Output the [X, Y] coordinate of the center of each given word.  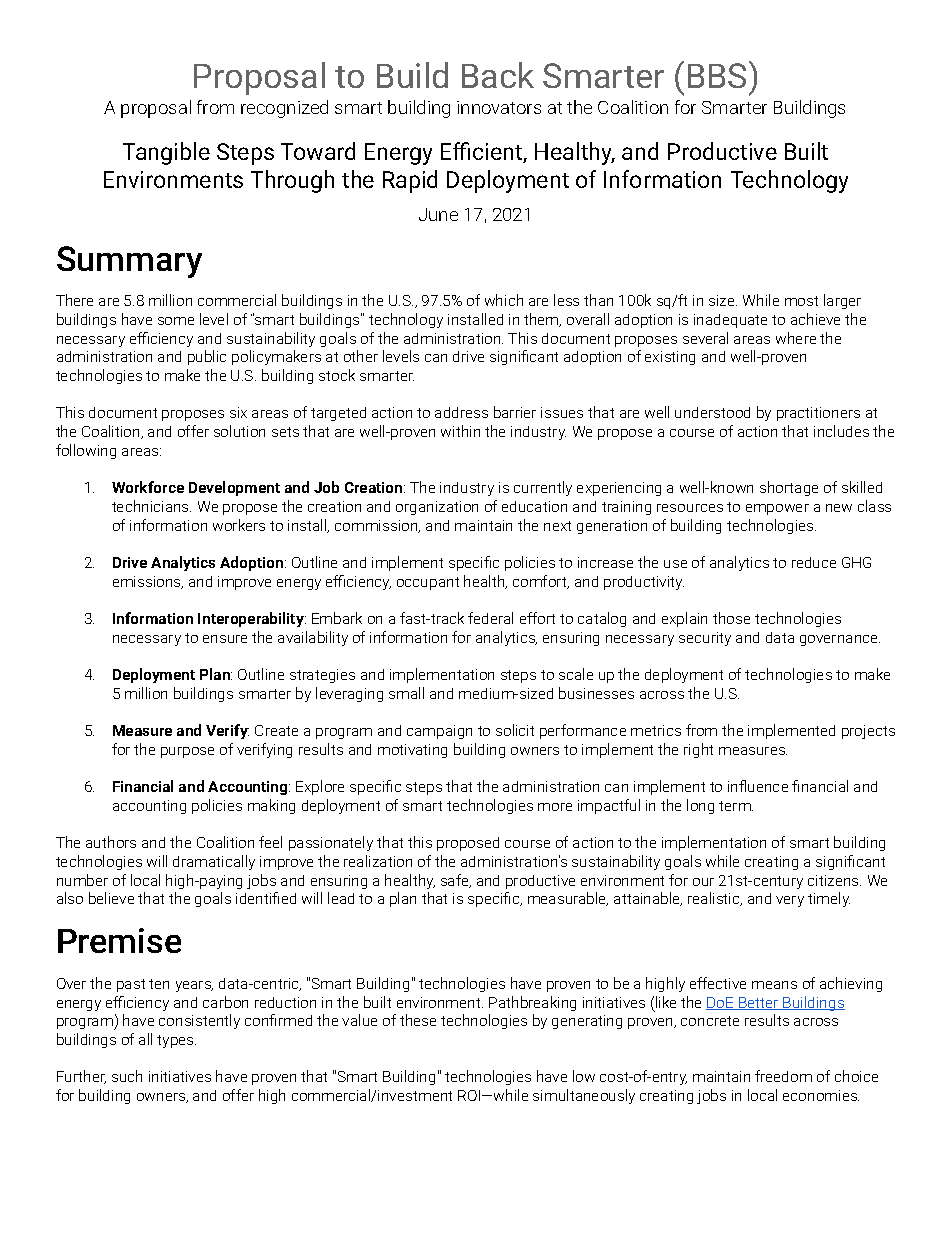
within [460, 431]
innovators [499, 107]
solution [239, 431]
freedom [783, 1076]
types [176, 1041]
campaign [439, 732]
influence [758, 786]
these [418, 1020]
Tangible [166, 153]
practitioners [818, 414]
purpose [187, 752]
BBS [717, 75]
